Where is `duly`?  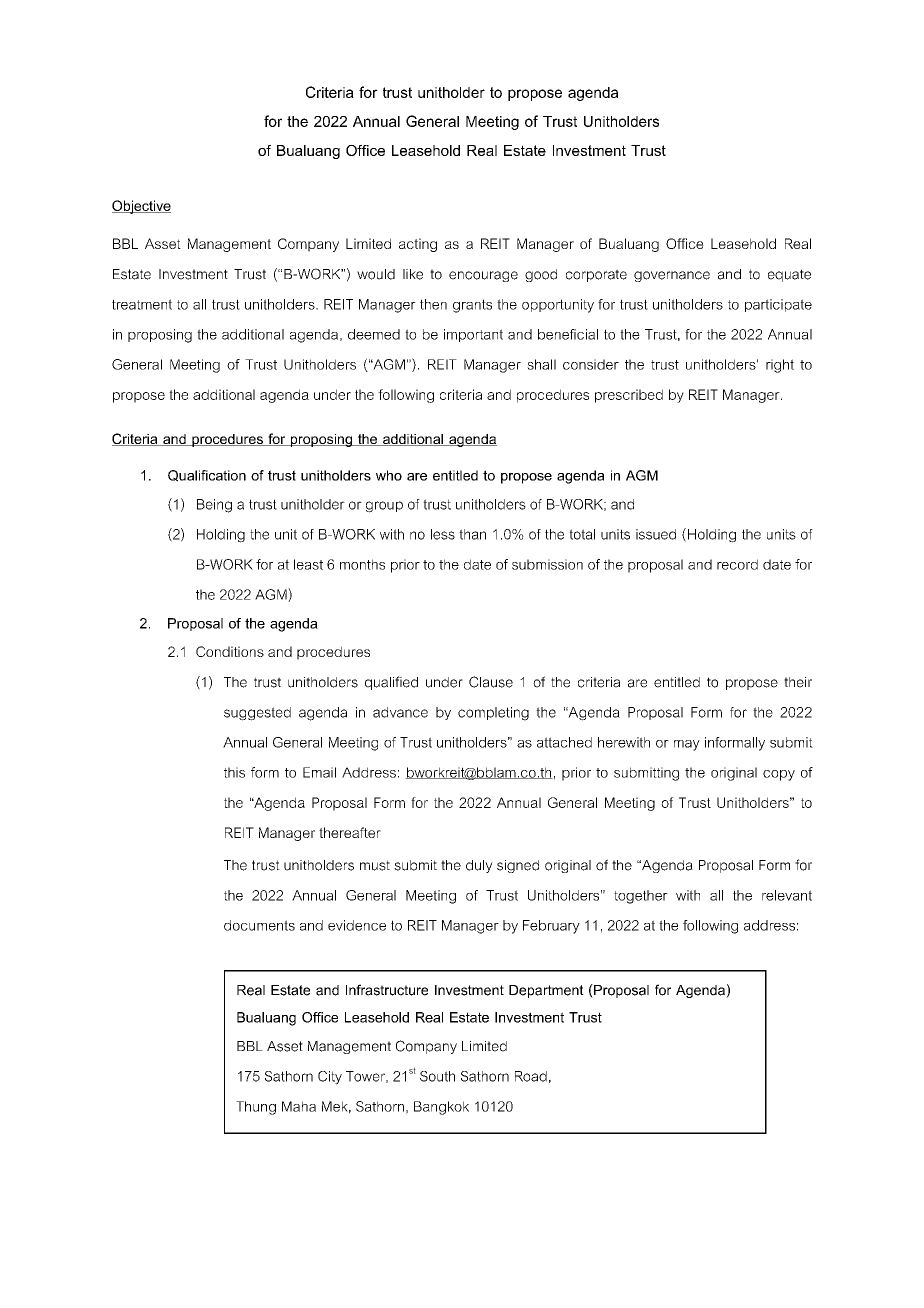
duly is located at coordinates (479, 866).
